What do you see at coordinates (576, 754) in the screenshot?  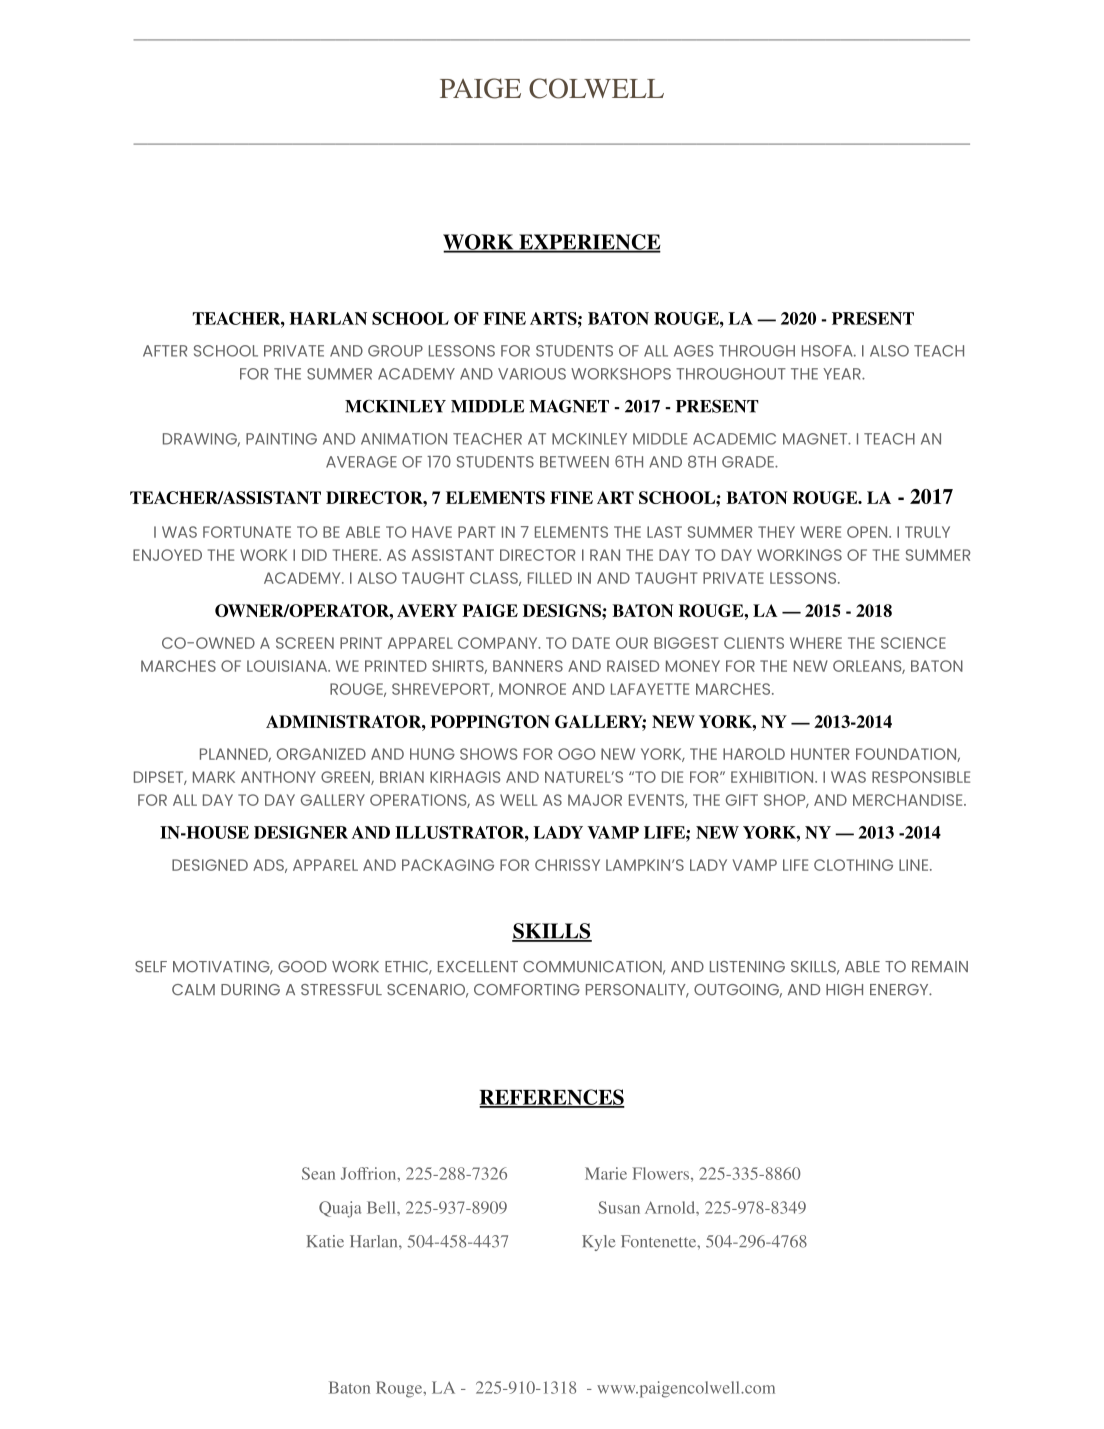 I see `OGO` at bounding box center [576, 754].
